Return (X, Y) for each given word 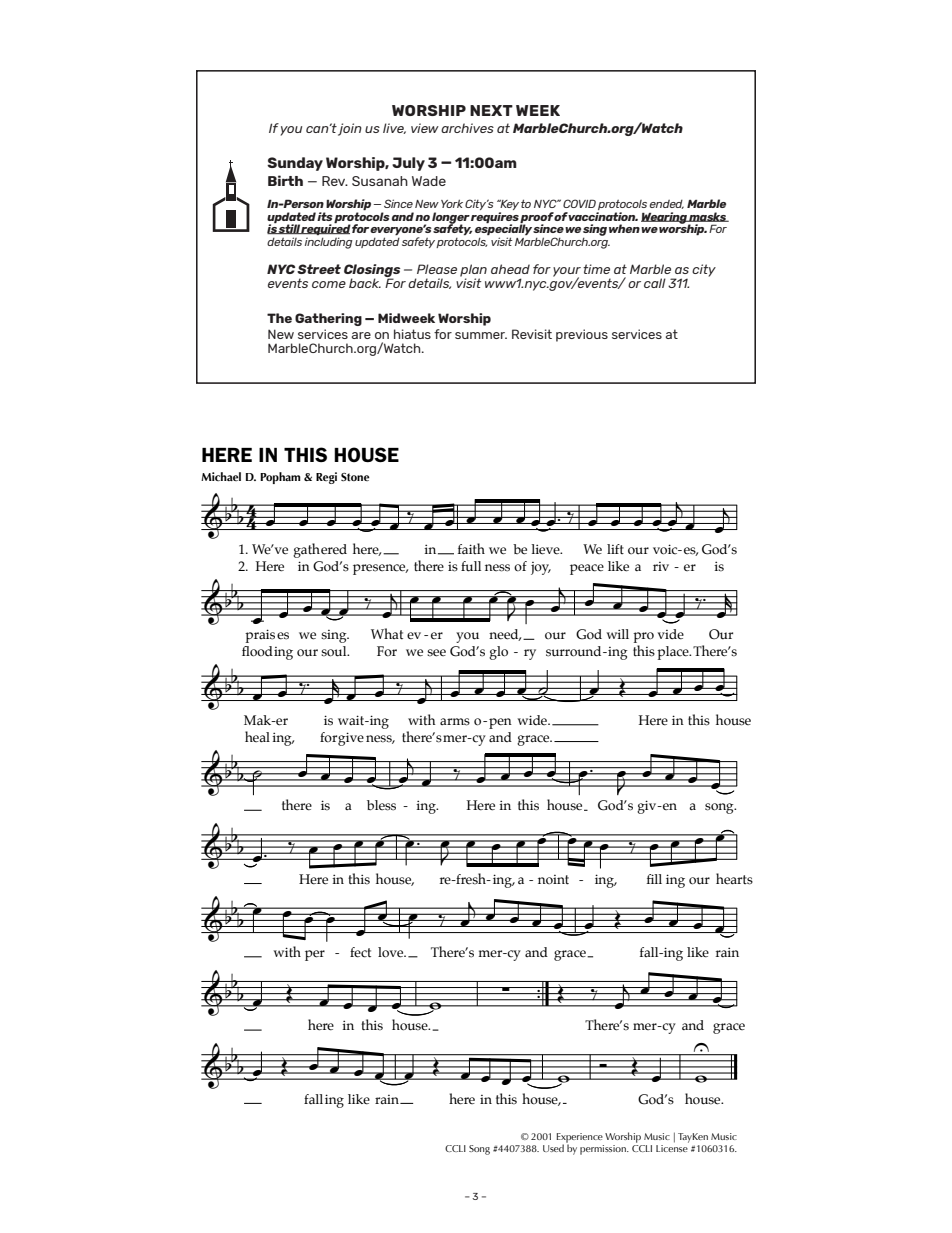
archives (467, 128)
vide (671, 634)
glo (498, 653)
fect (360, 952)
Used (553, 1148)
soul (335, 651)
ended (667, 204)
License (672, 1148)
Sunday (295, 164)
